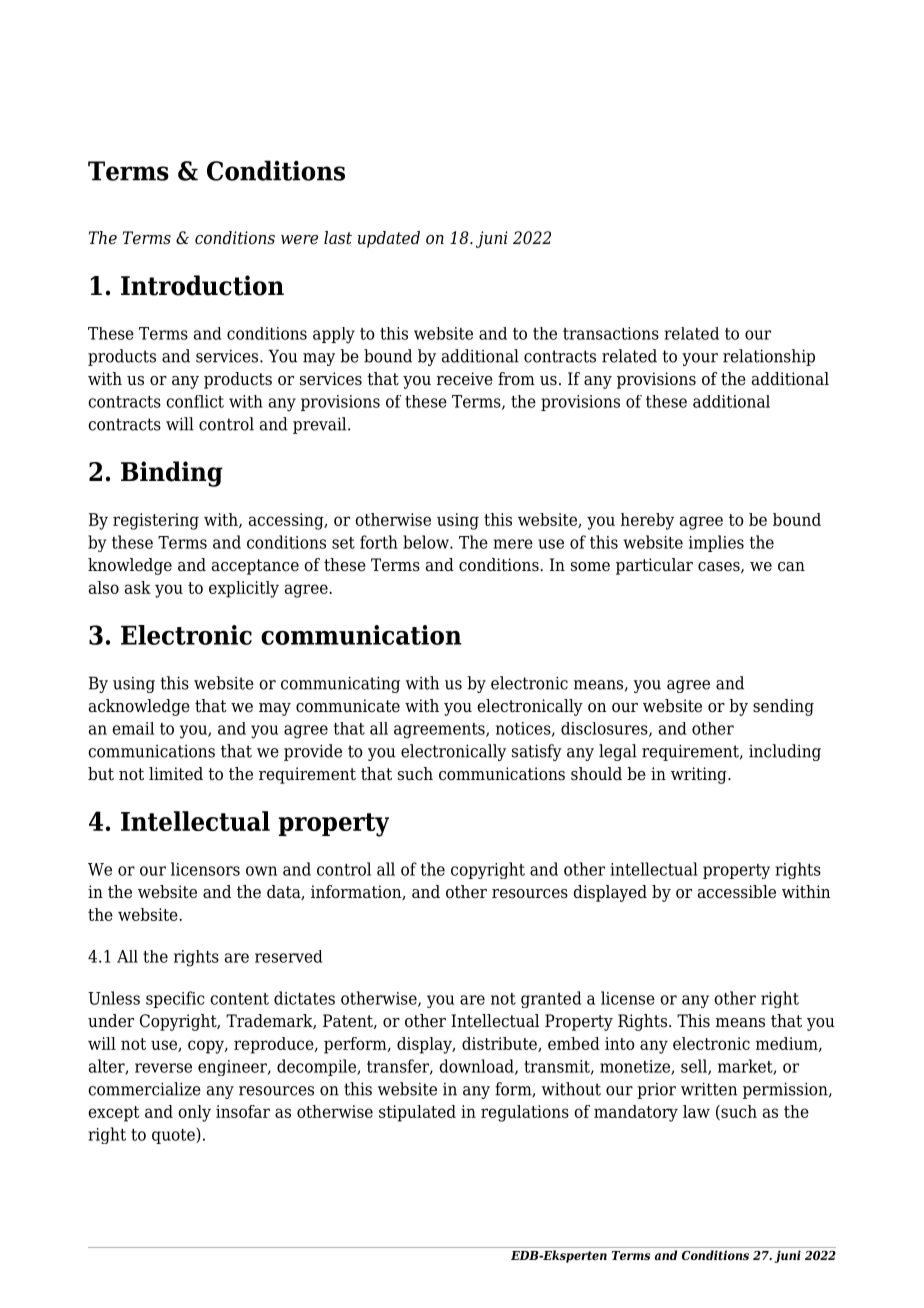 This page has width=924, height=1308. What do you see at coordinates (417, 1113) in the page?
I see `stipulated` at bounding box center [417, 1113].
